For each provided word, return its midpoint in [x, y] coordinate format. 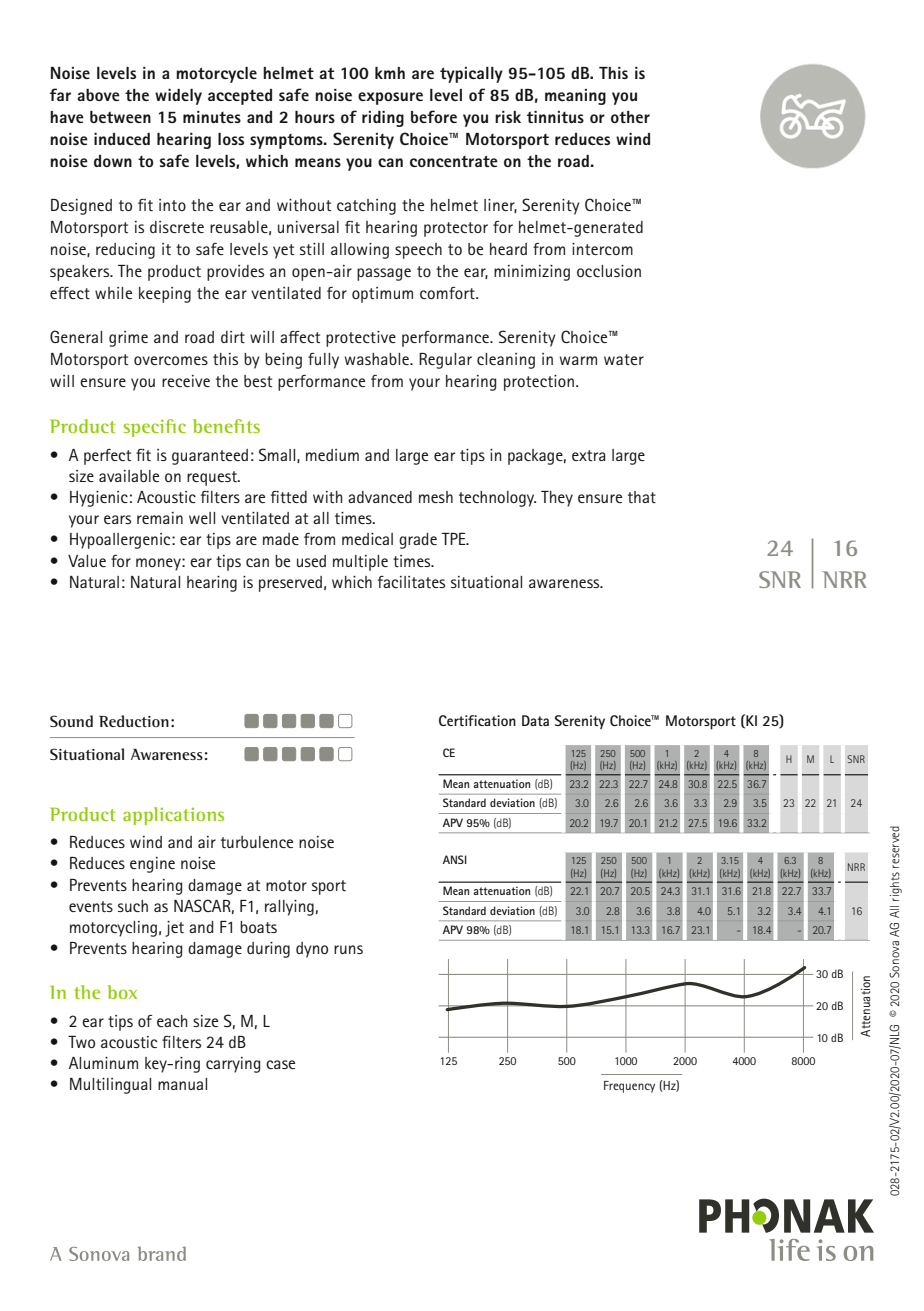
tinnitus [555, 117]
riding [383, 119]
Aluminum [103, 1063]
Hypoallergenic [121, 541]
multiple [360, 563]
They [557, 499]
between [120, 117]
